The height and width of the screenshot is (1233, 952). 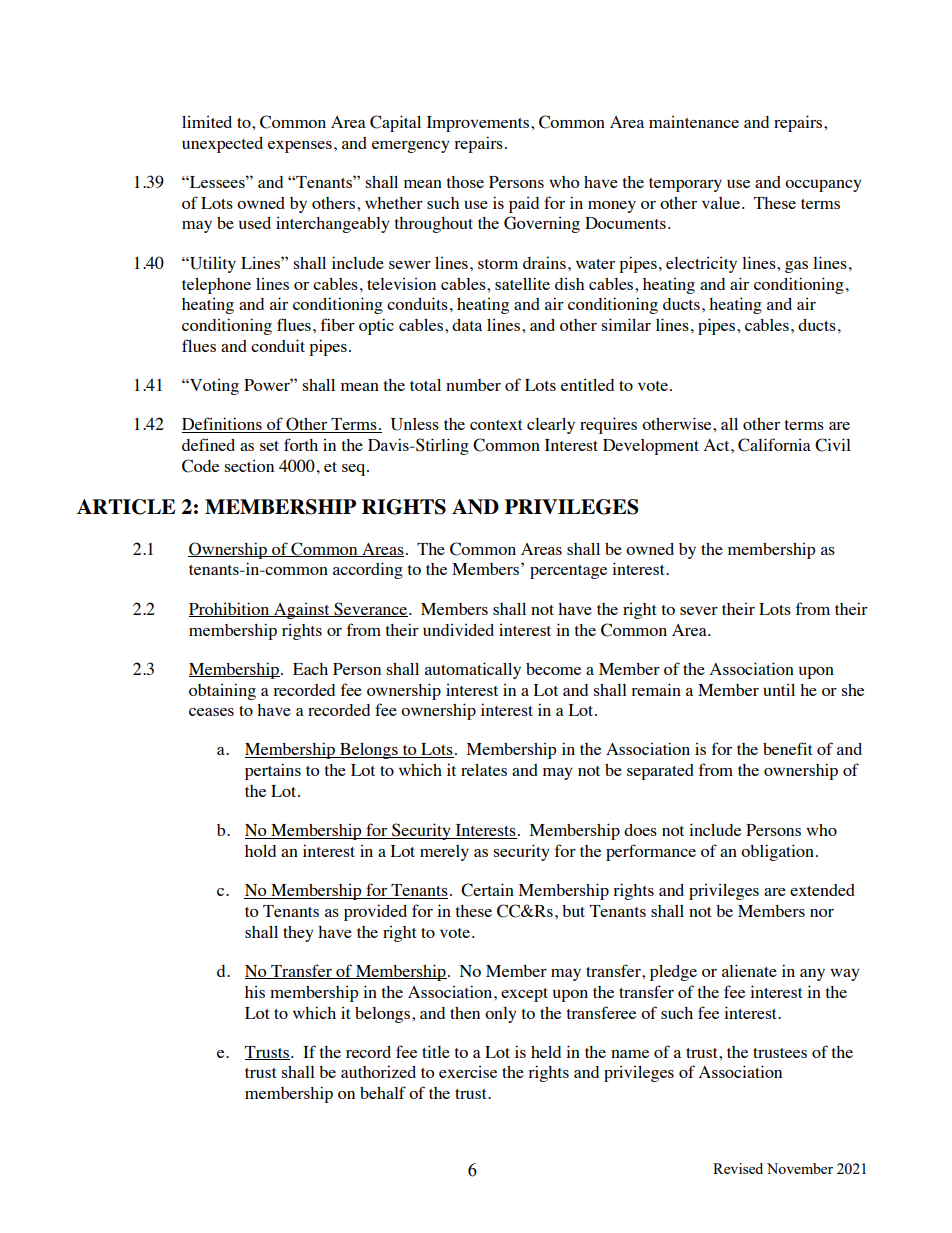 What do you see at coordinates (230, 609) in the screenshot?
I see `Prohibition` at bounding box center [230, 609].
